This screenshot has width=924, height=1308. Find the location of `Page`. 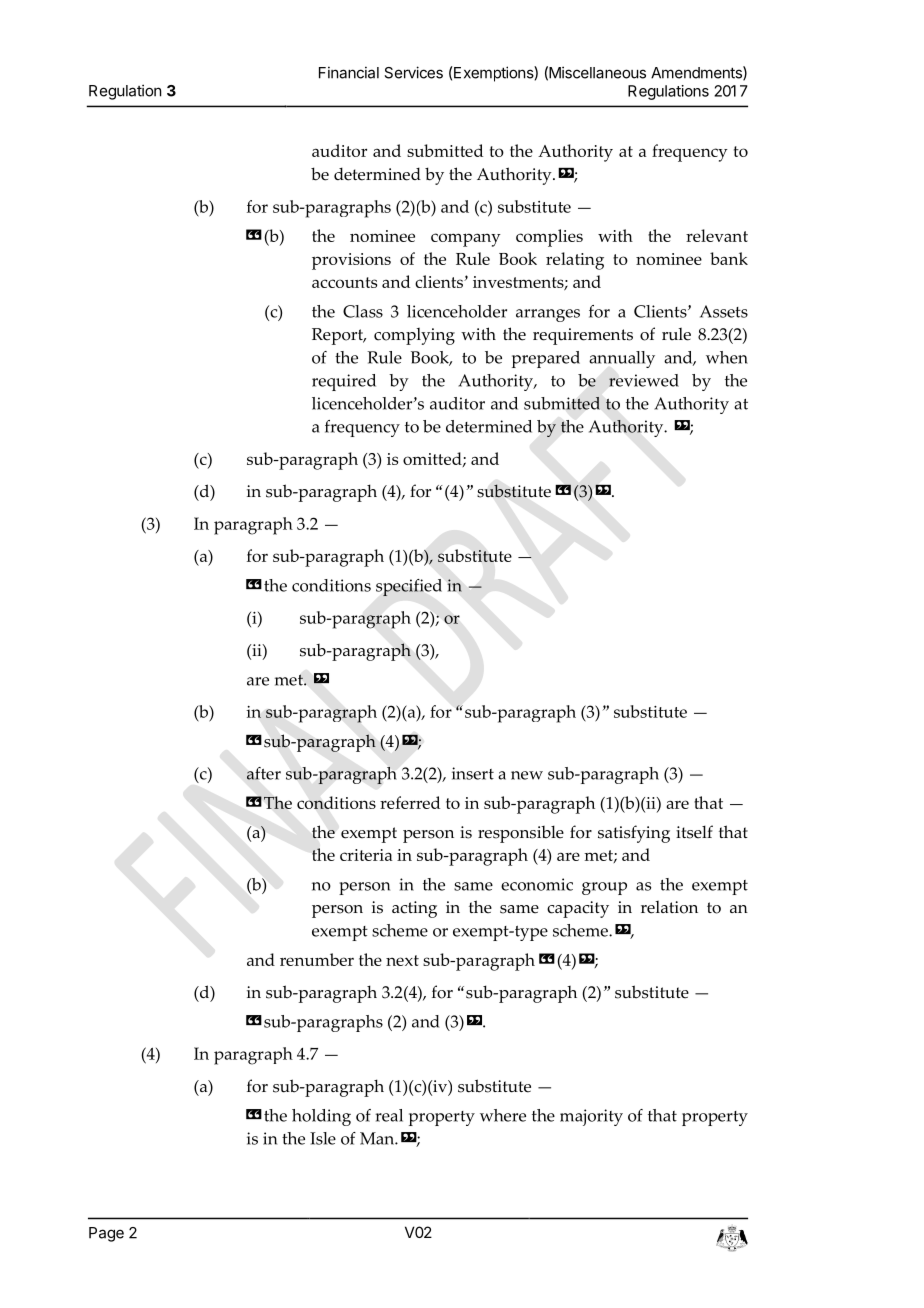

Page is located at coordinates (106, 1234).
